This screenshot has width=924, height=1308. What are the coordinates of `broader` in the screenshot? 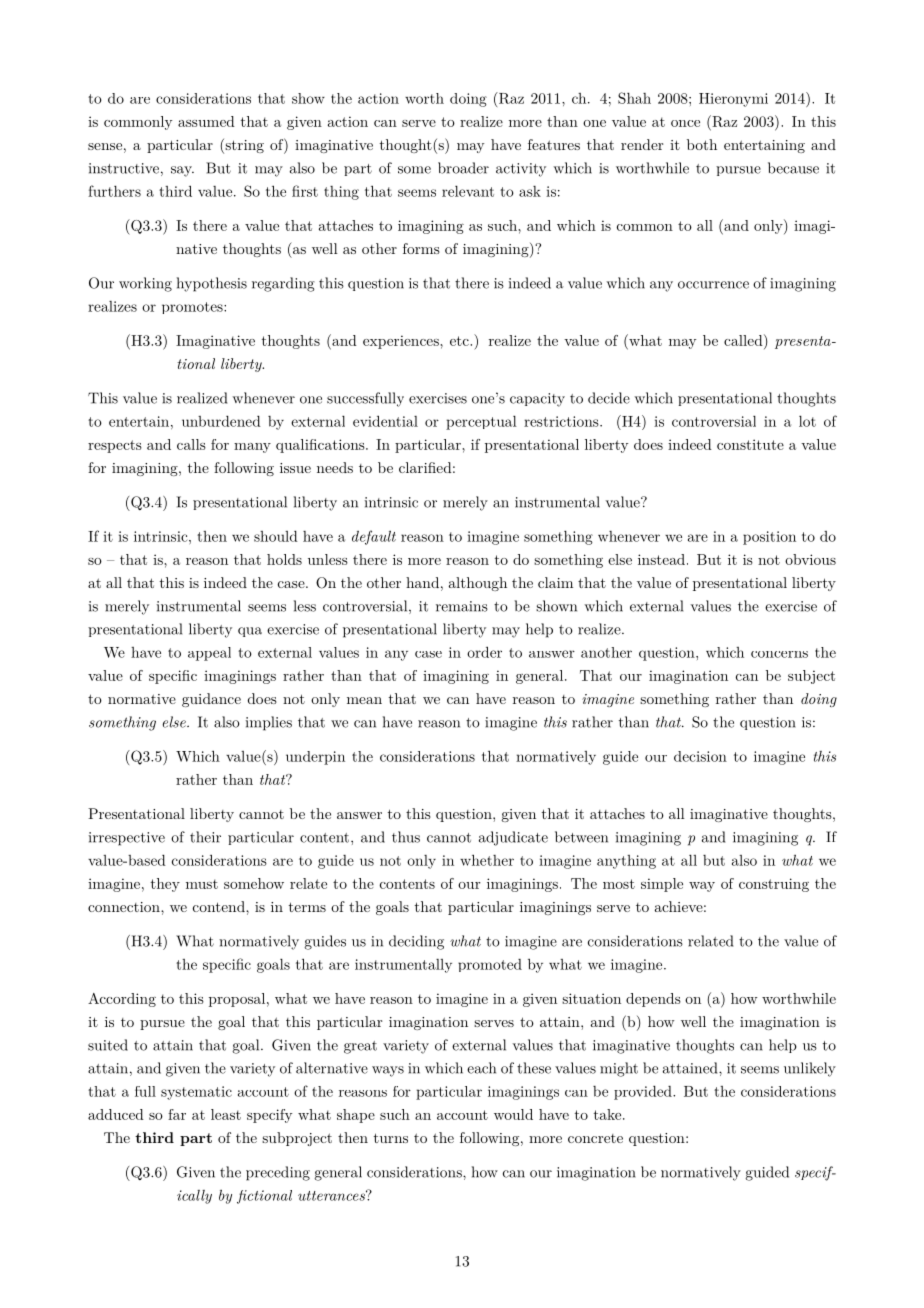 It's located at (463, 168).
